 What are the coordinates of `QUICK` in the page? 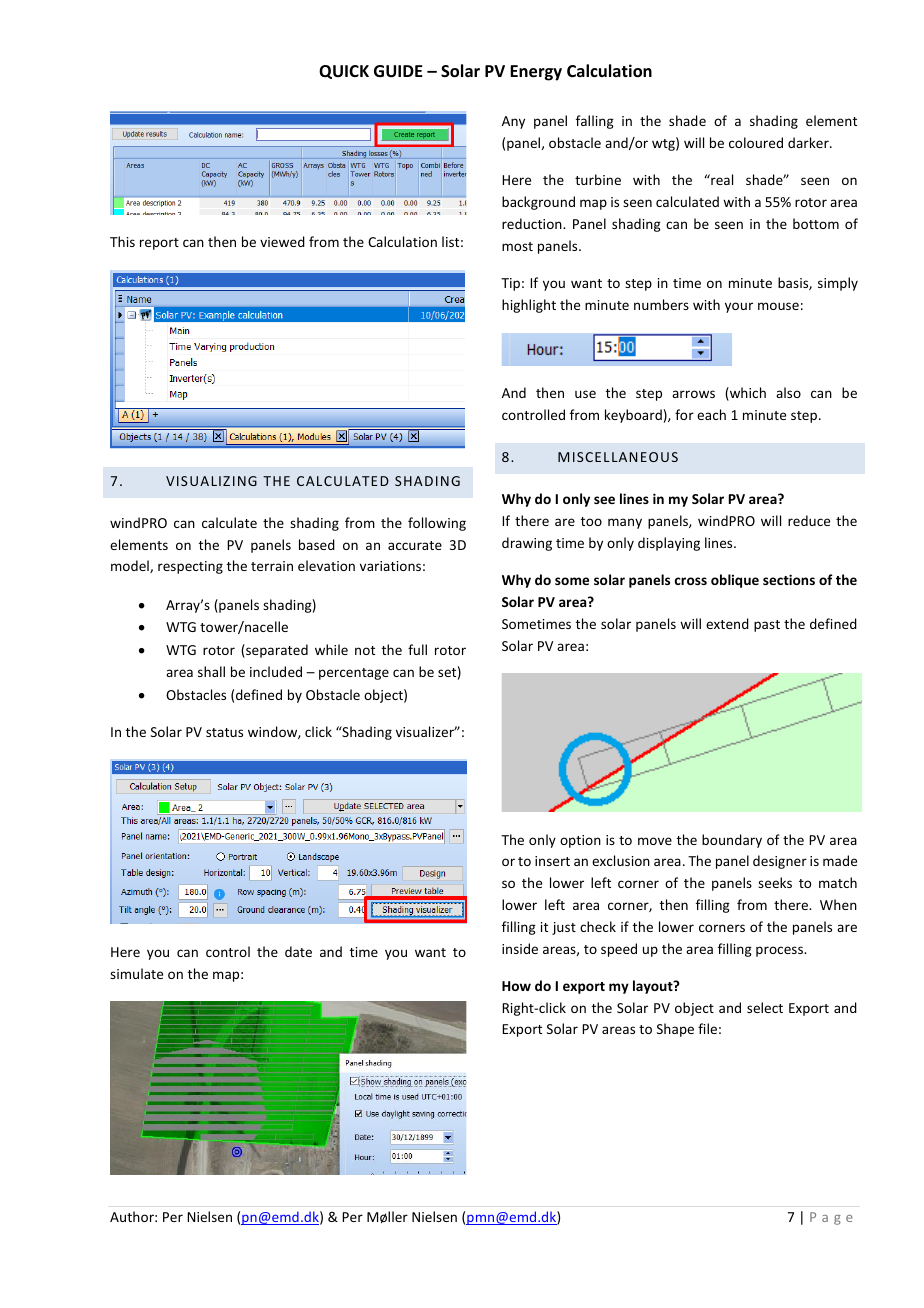 It's located at (344, 72).
